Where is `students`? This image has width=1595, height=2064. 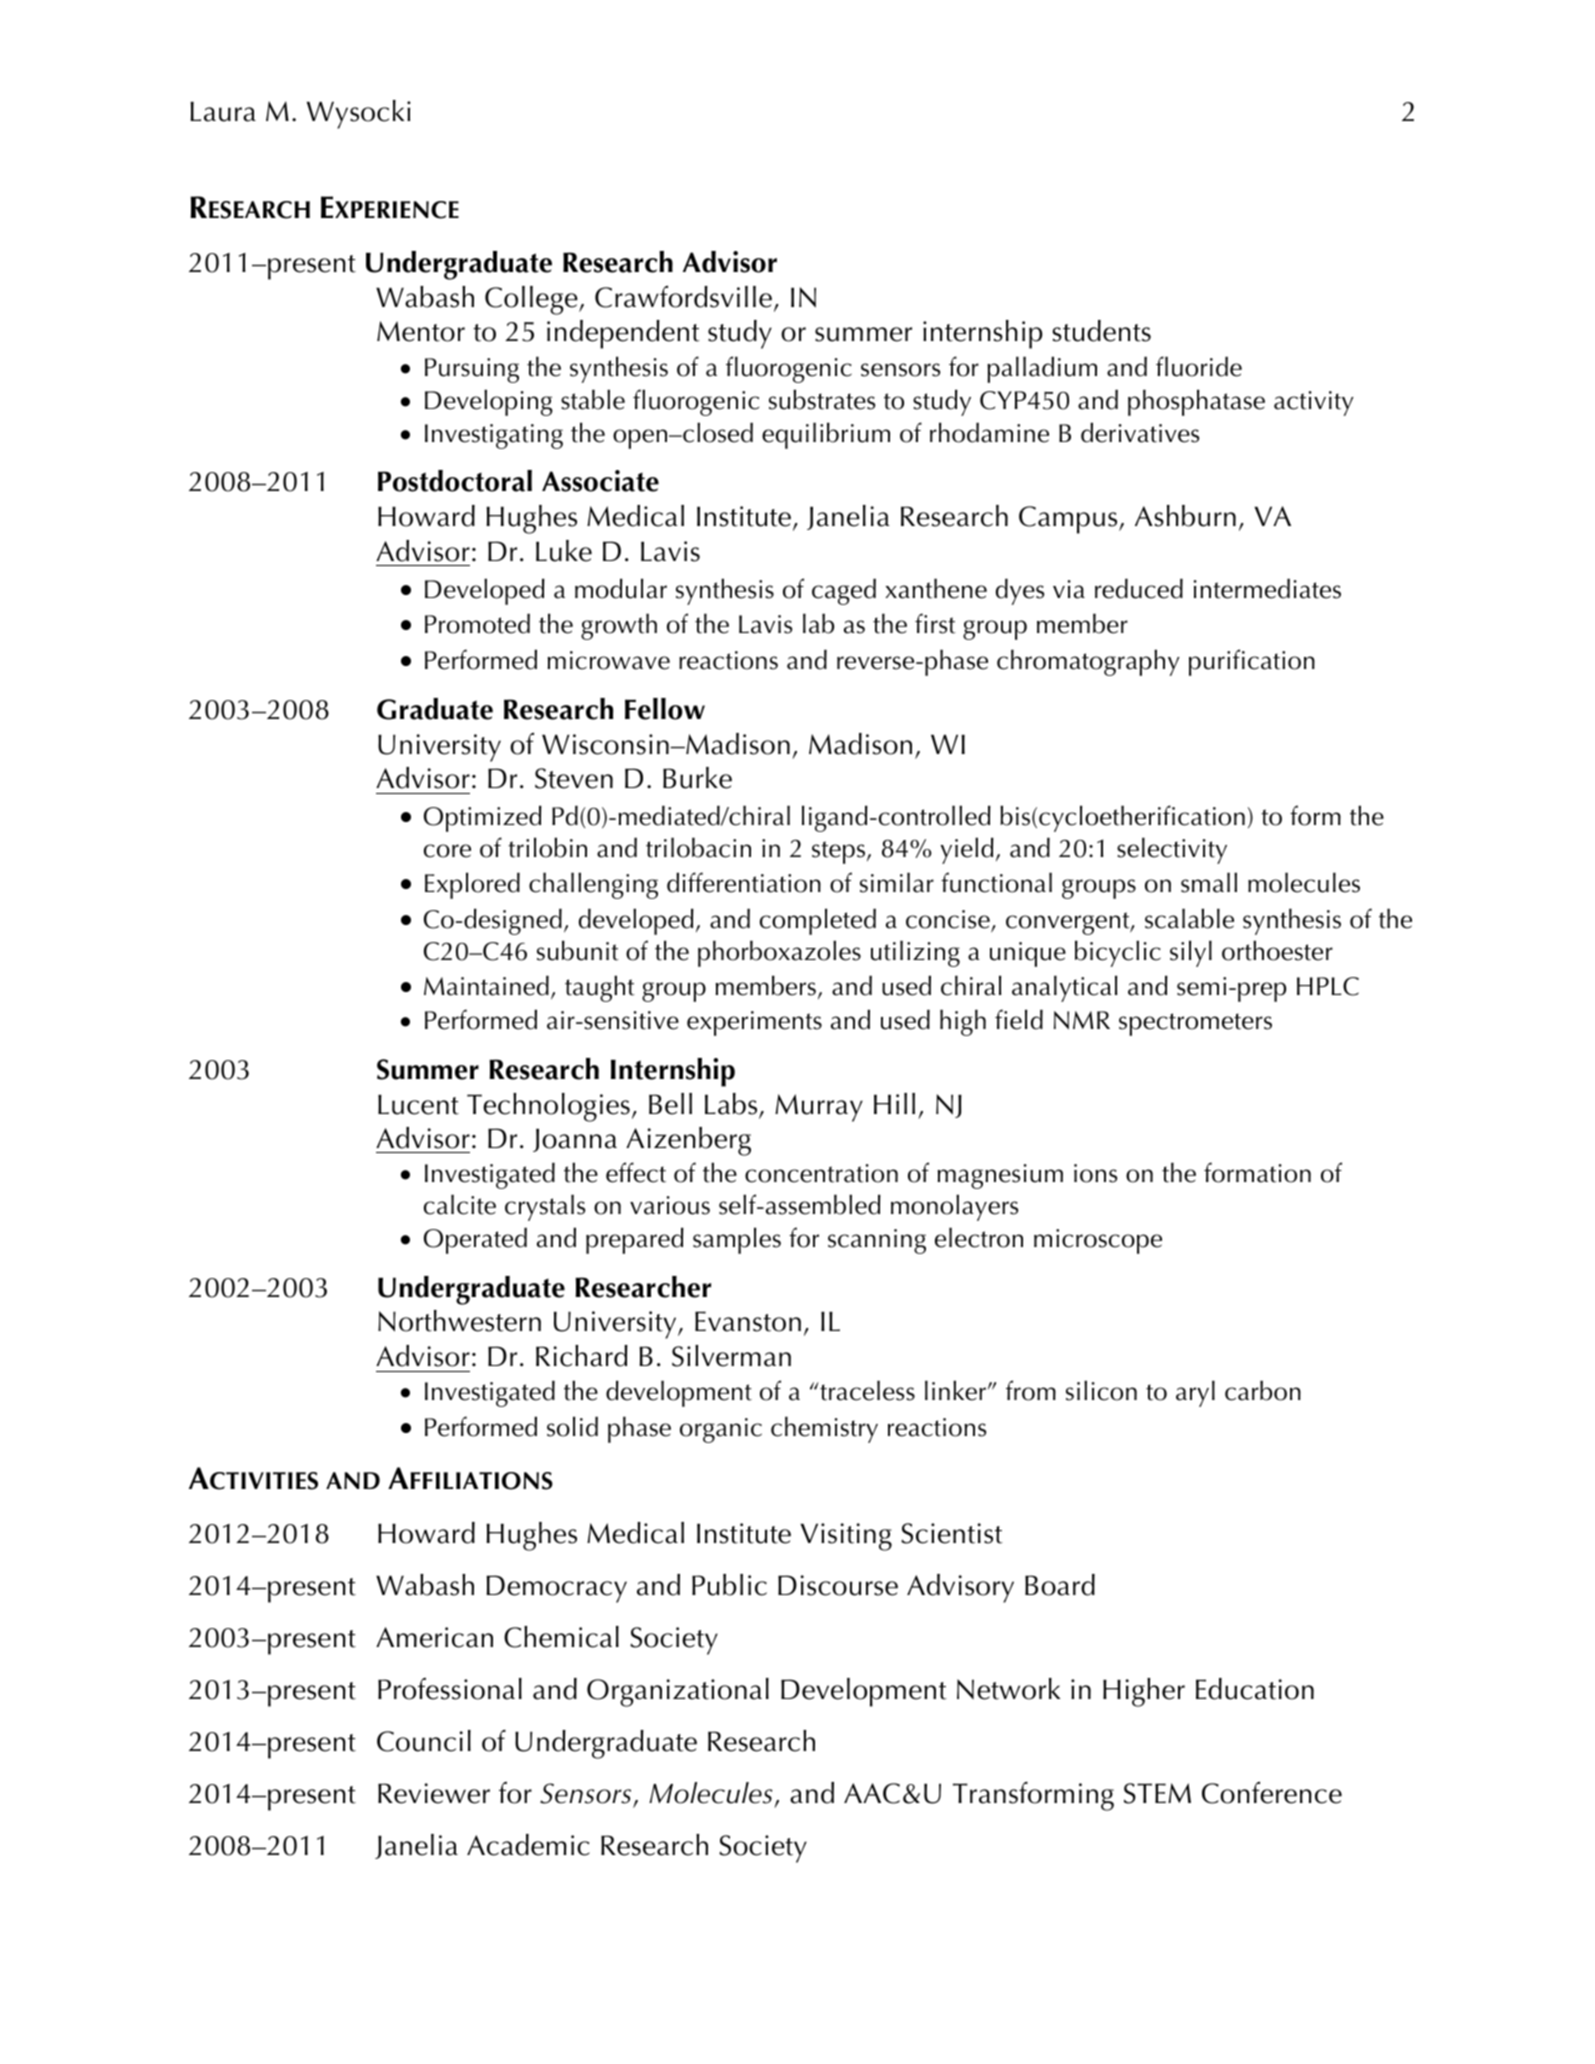
students is located at coordinates (1101, 331).
